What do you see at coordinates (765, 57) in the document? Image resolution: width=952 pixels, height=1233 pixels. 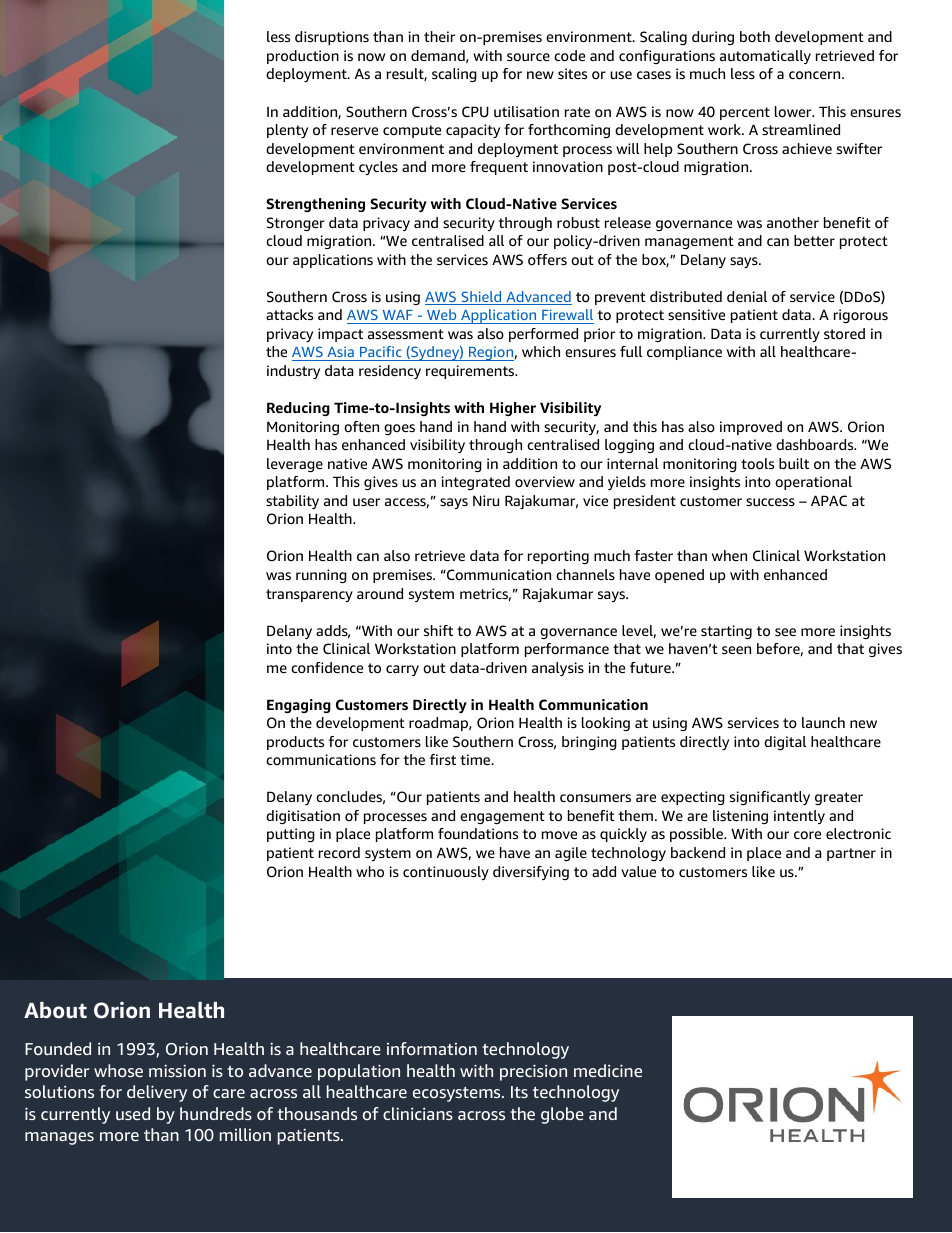 I see `automatically` at bounding box center [765, 57].
